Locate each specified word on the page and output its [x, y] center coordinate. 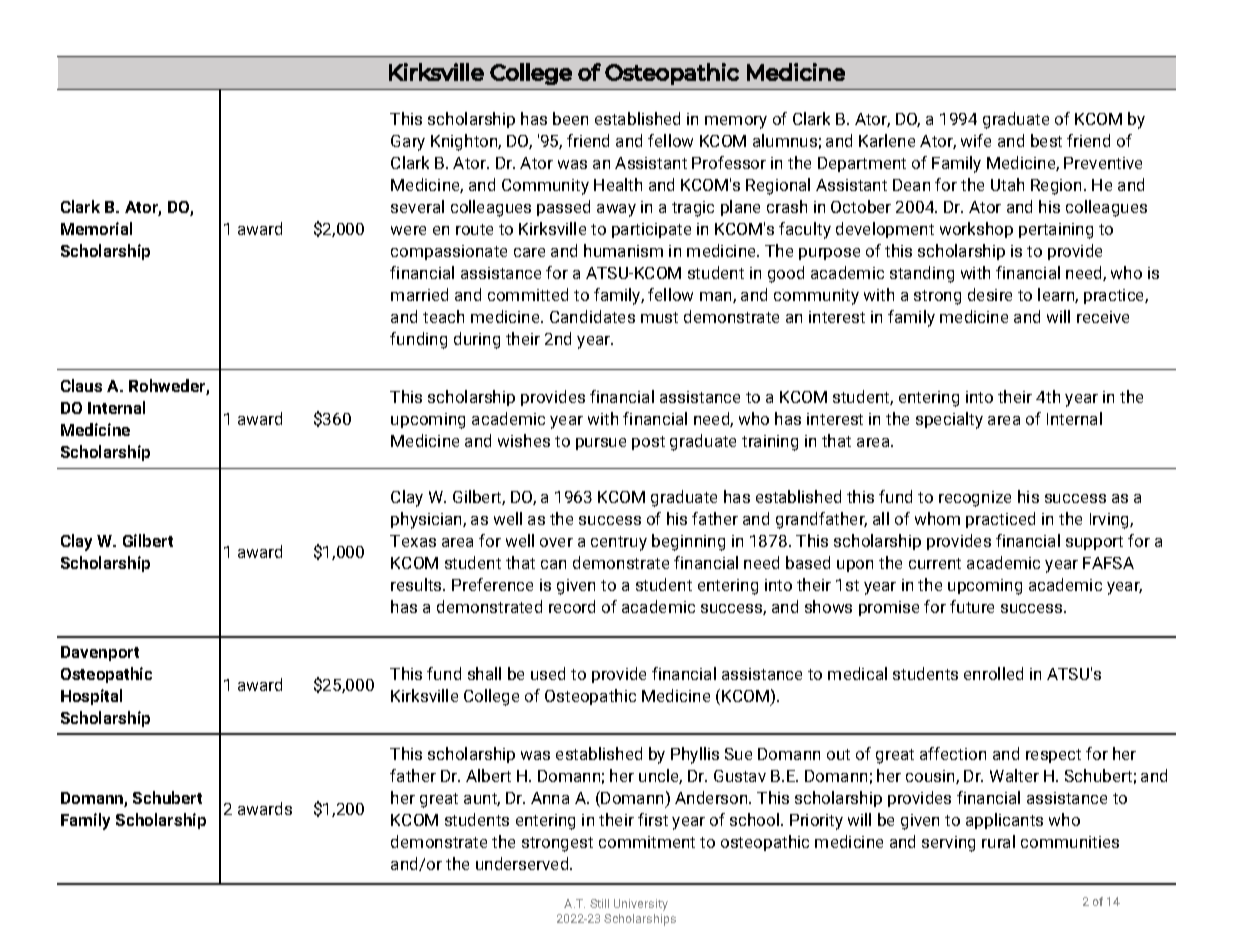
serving [948, 844]
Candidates [592, 316]
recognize [975, 499]
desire [990, 294]
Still [599, 903]
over [556, 542]
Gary [408, 143]
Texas [413, 541]
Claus [81, 385]
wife [976, 140]
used [548, 673]
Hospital [91, 697]
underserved [523, 863]
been [570, 118]
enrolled [993, 673]
